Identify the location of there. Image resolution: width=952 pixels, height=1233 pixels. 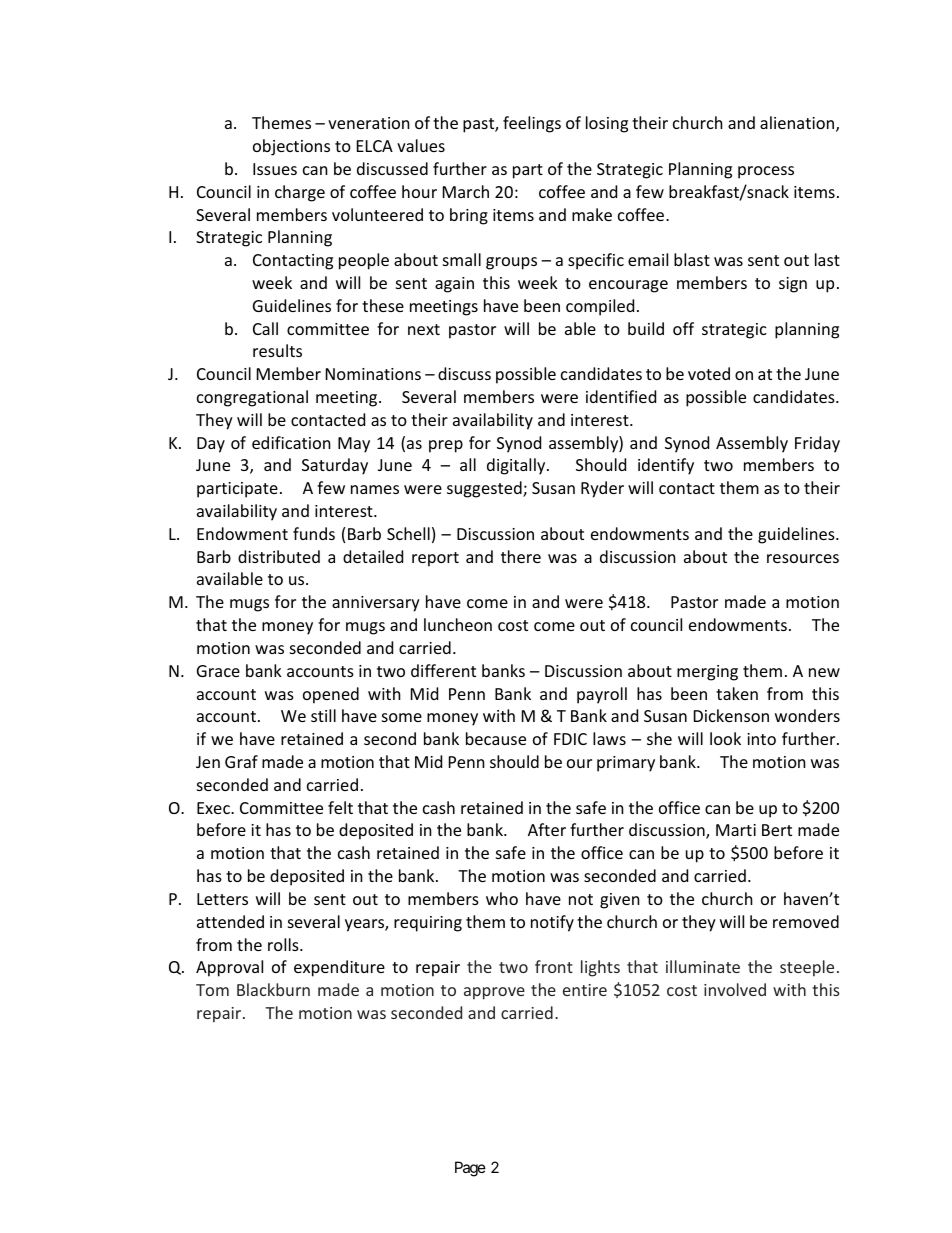
(521, 556).
